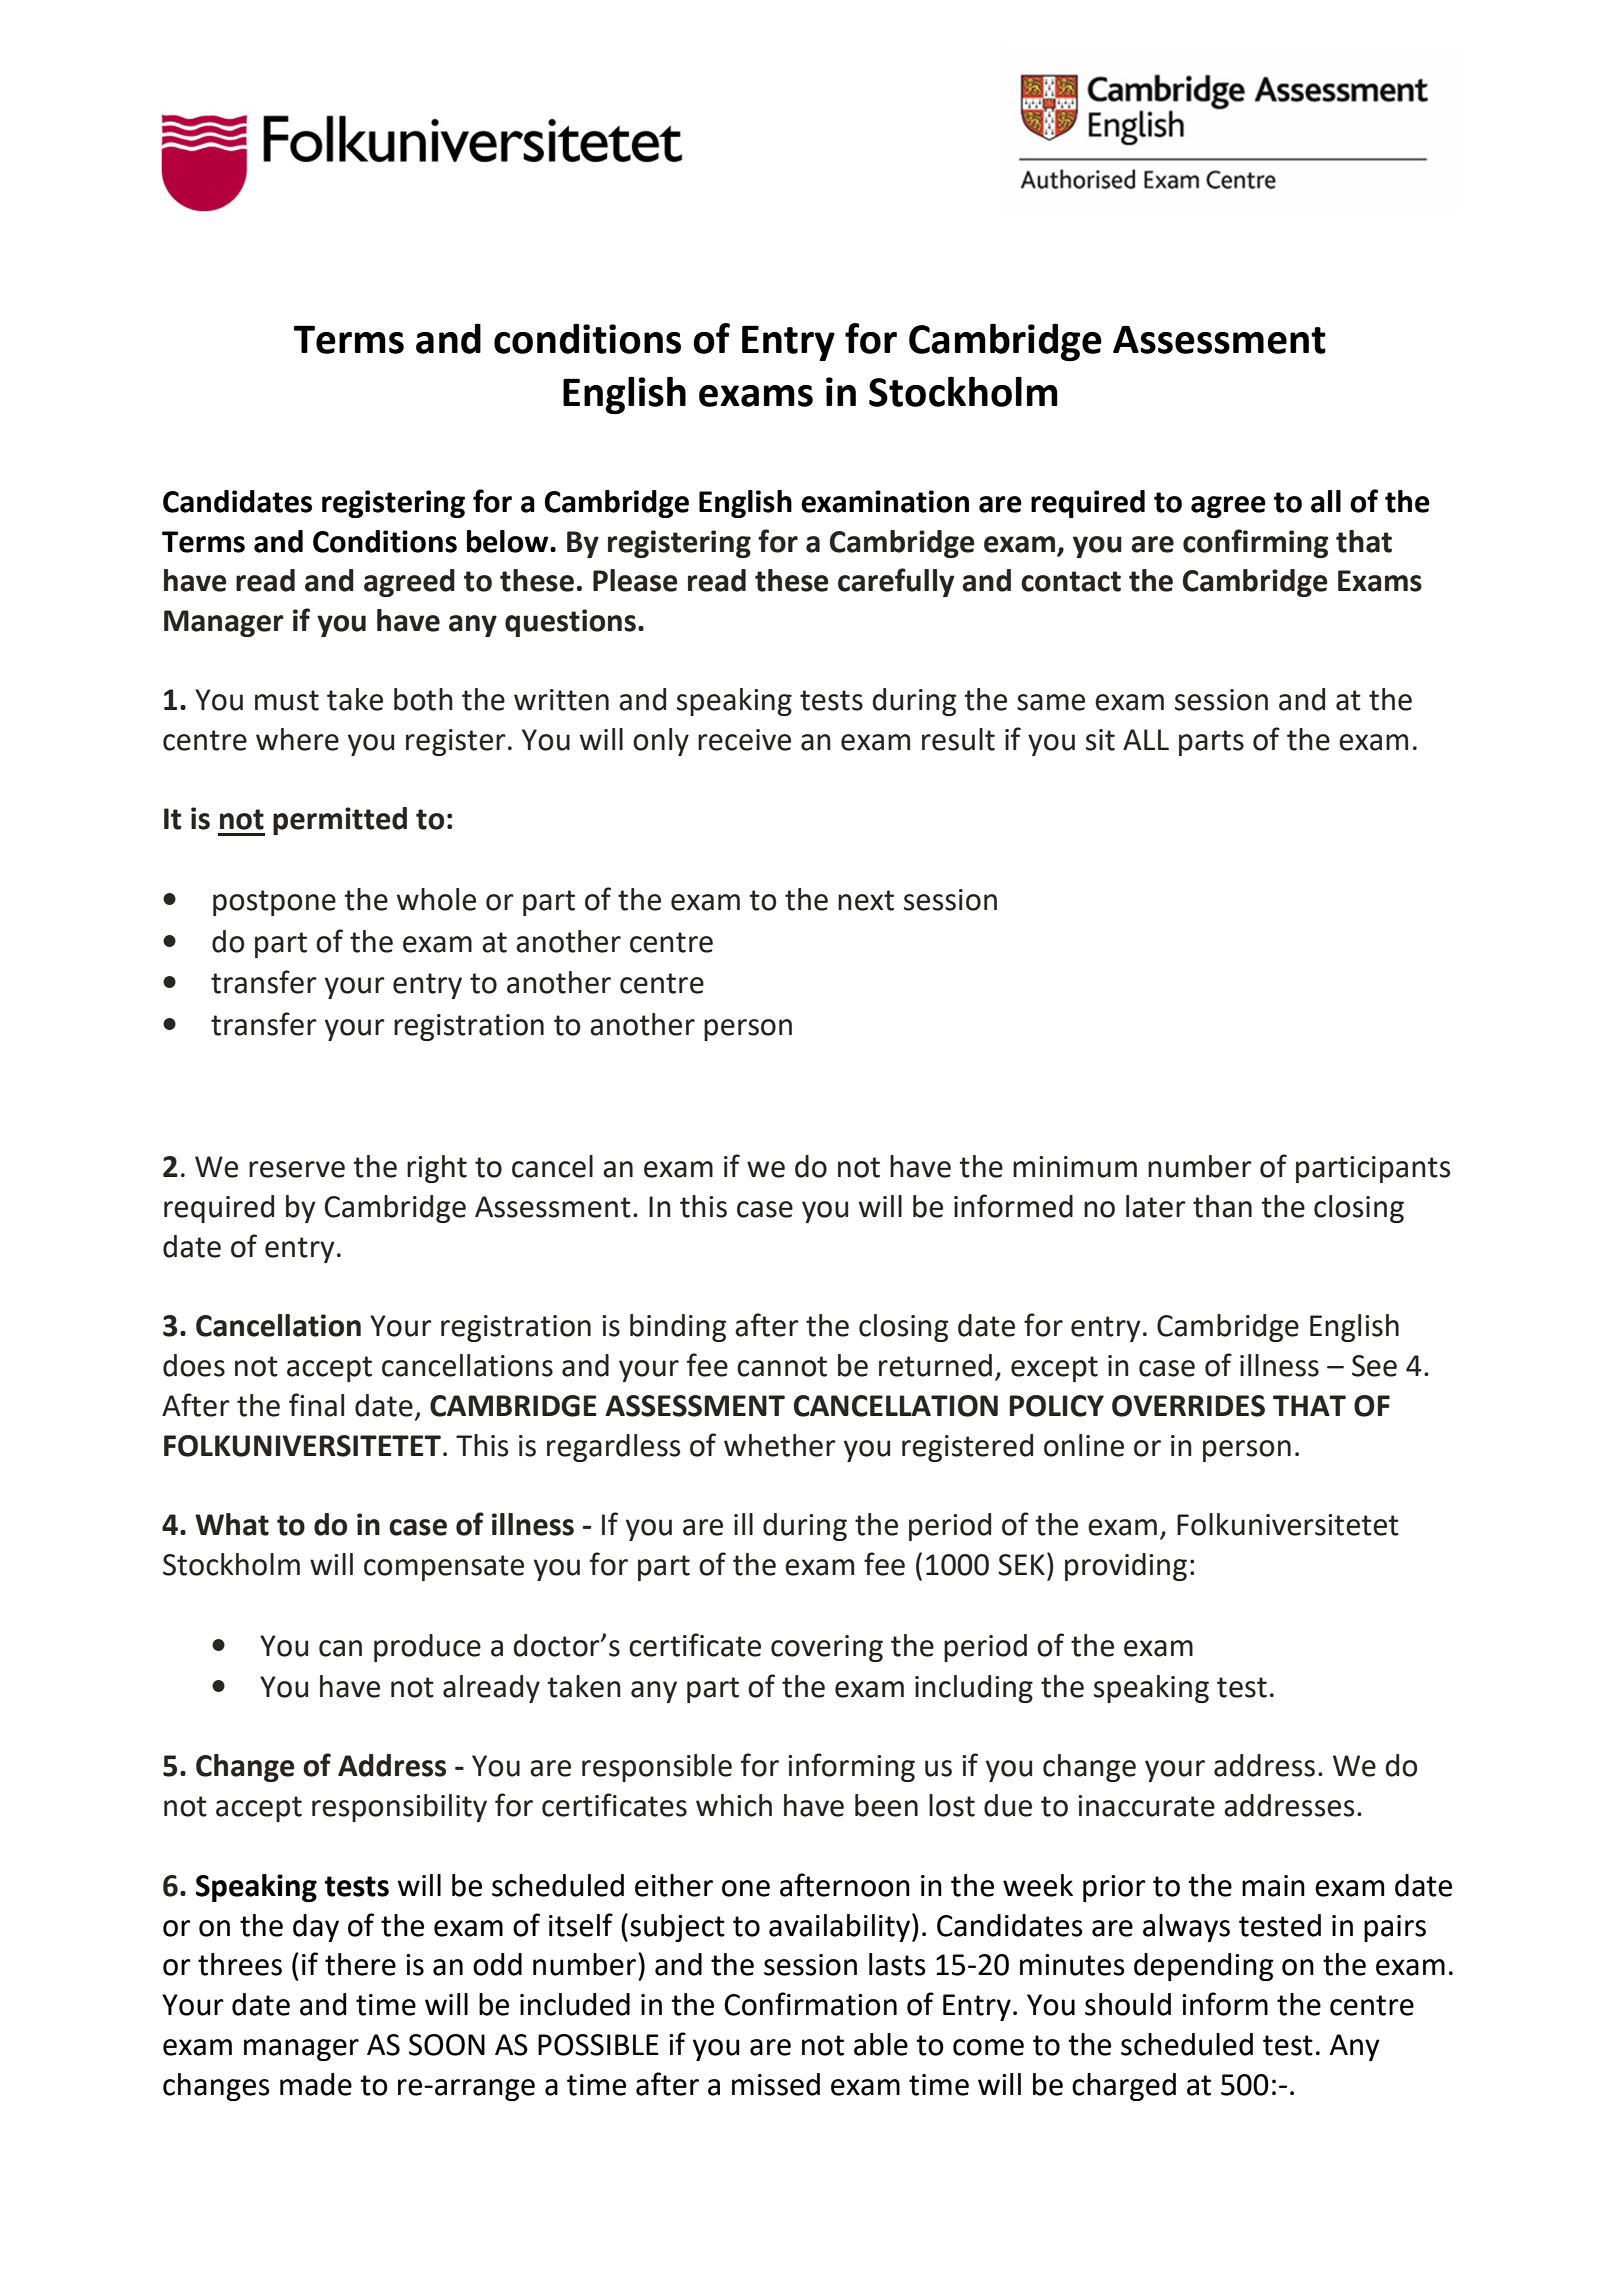 Image resolution: width=1620 pixels, height=2293 pixels. Describe the element at coordinates (1374, 1366) in the page. I see `See` at that location.
